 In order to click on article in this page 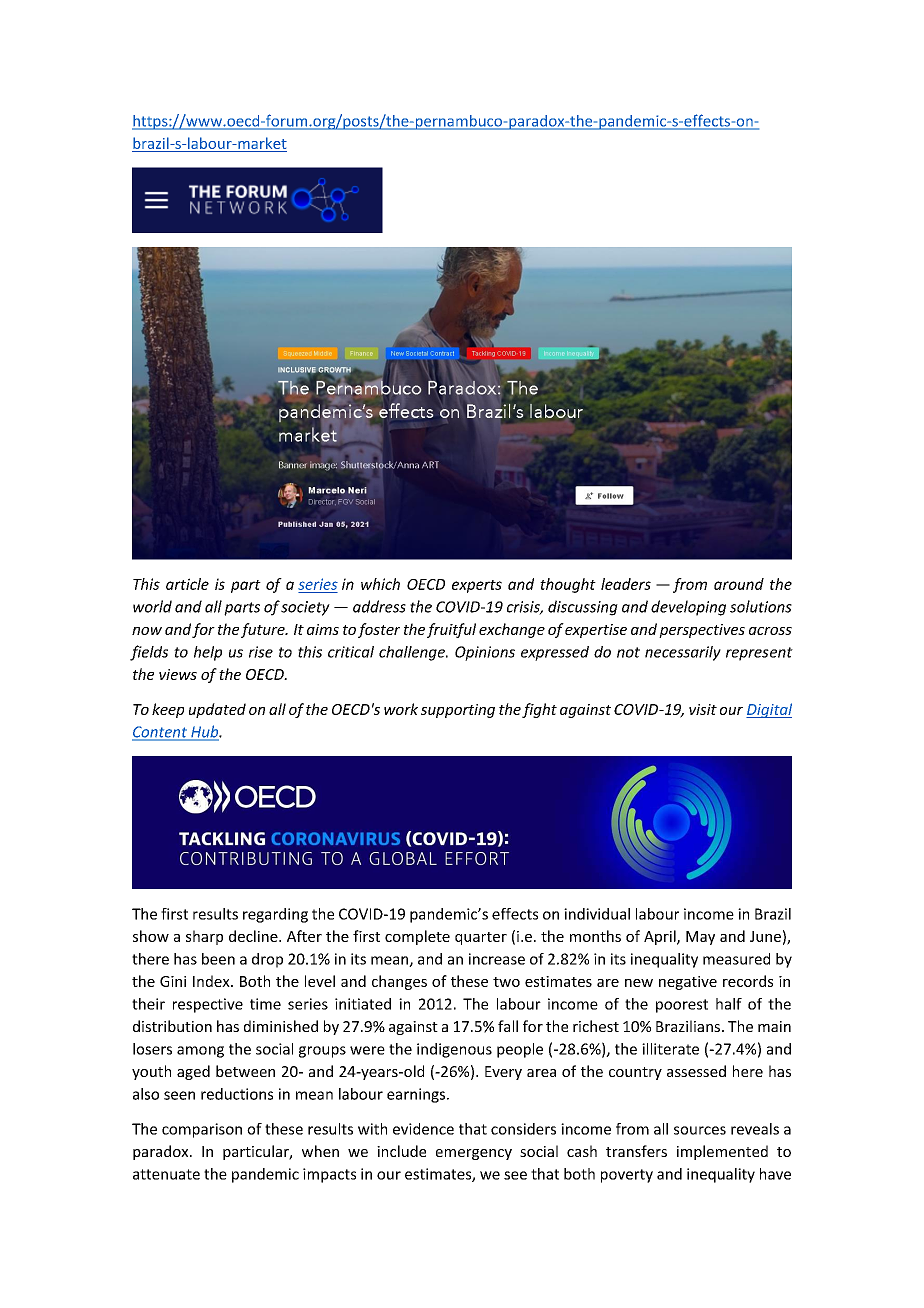, I will do `click(187, 584)`.
